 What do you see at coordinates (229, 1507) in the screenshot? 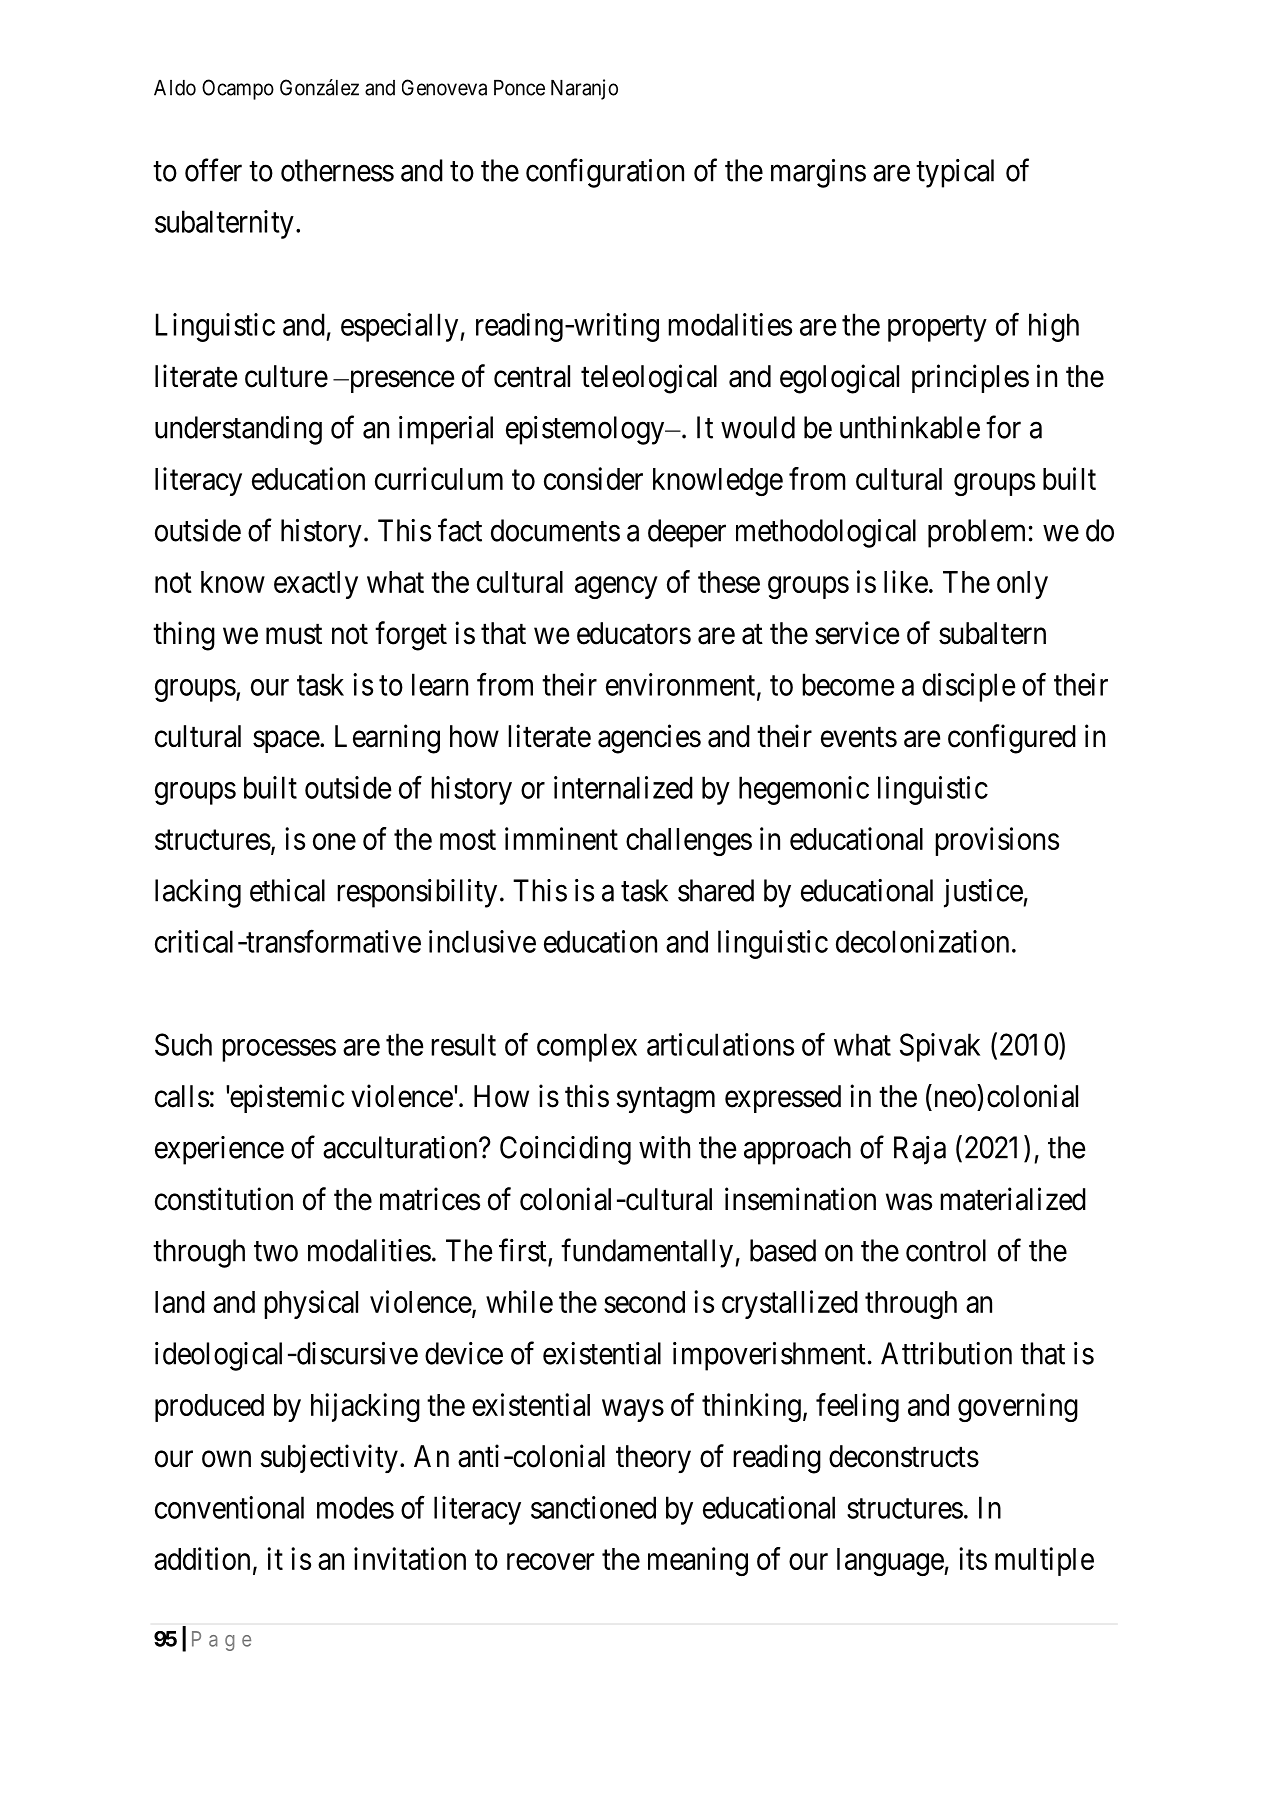
I see `conventional` at bounding box center [229, 1507].
